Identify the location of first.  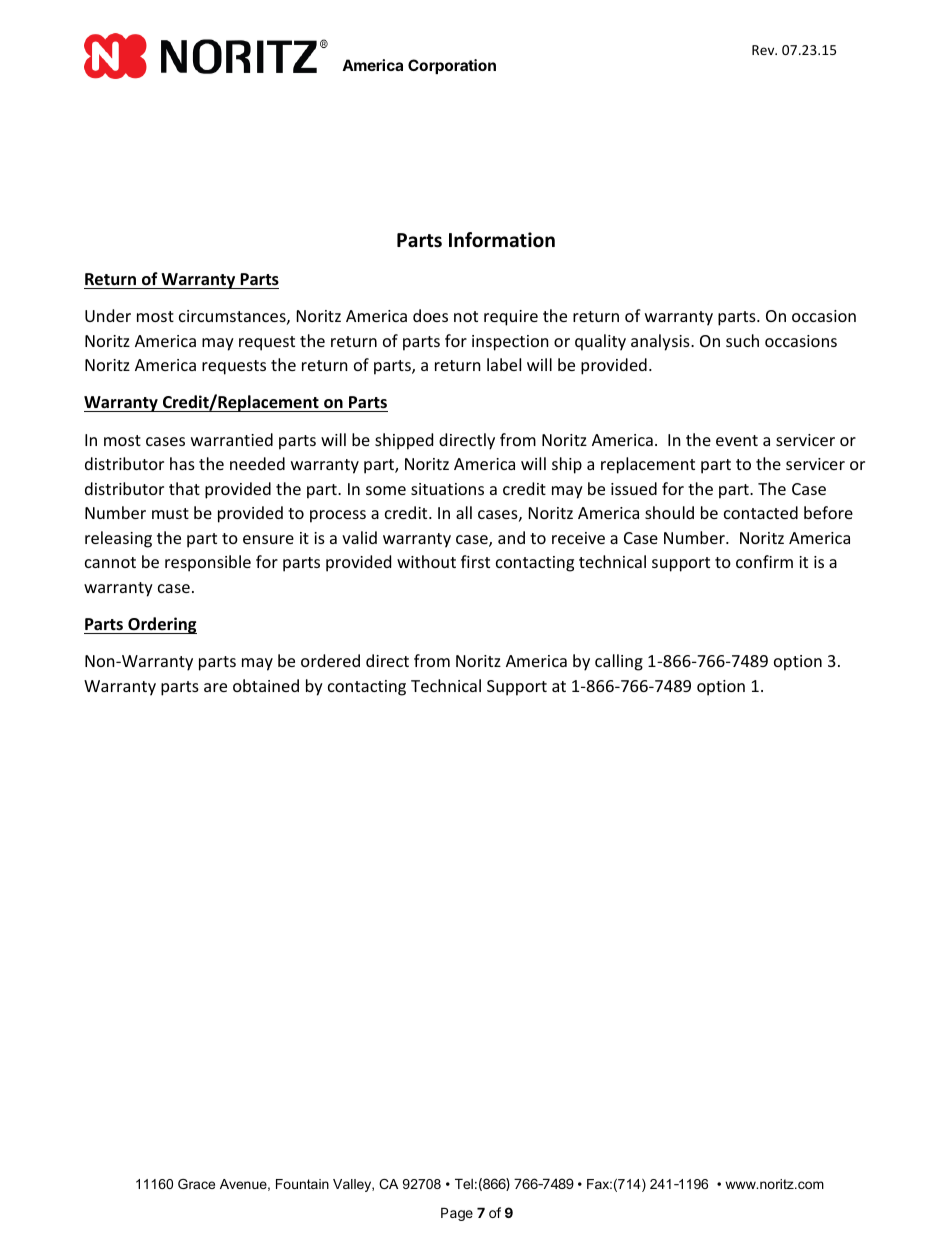
(475, 561).
